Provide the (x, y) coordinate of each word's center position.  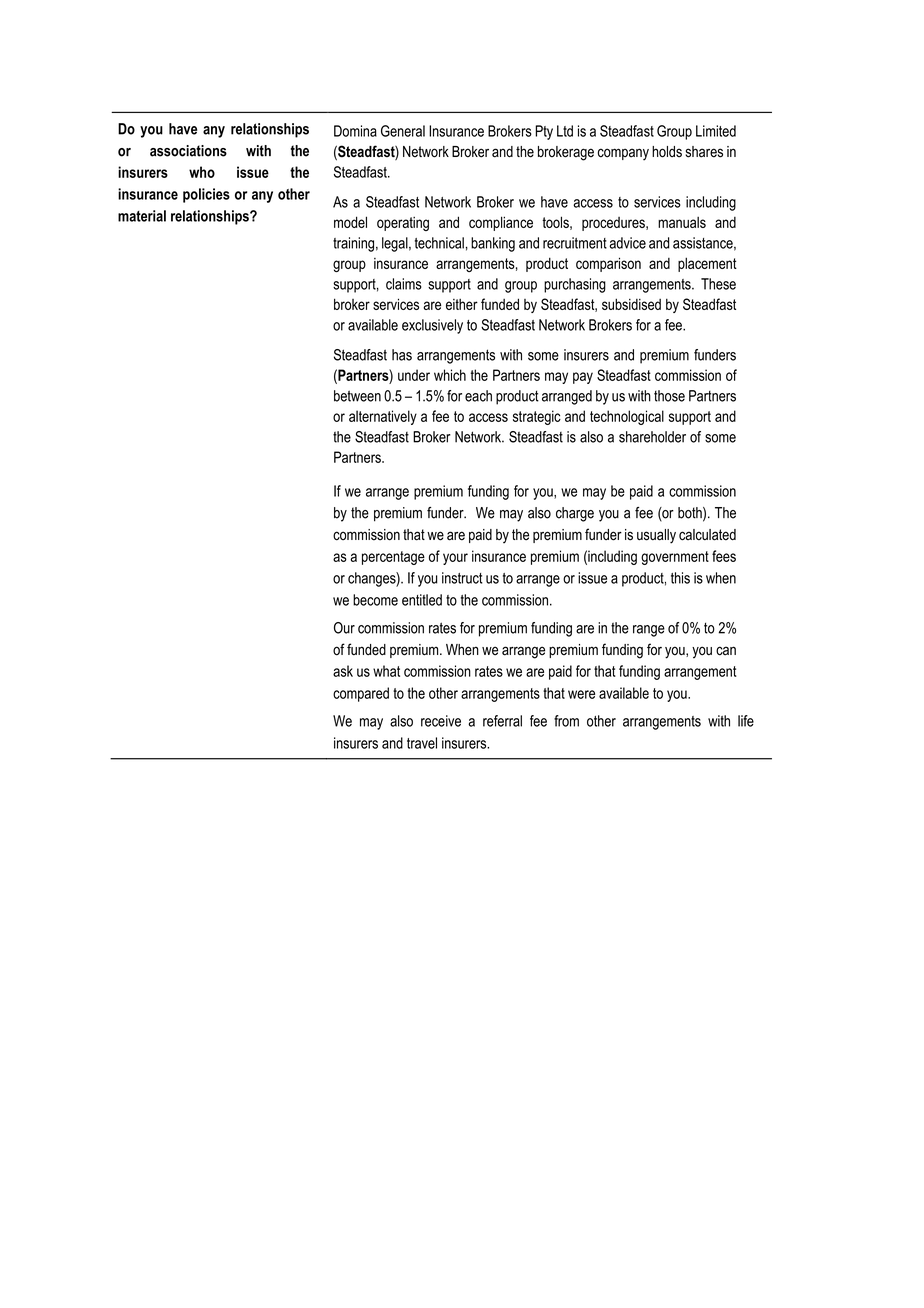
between (357, 396)
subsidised (631, 304)
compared (361, 694)
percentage (393, 558)
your (455, 559)
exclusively (432, 326)
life (746, 721)
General (403, 131)
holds (667, 152)
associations (188, 151)
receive (441, 721)
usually (656, 536)
